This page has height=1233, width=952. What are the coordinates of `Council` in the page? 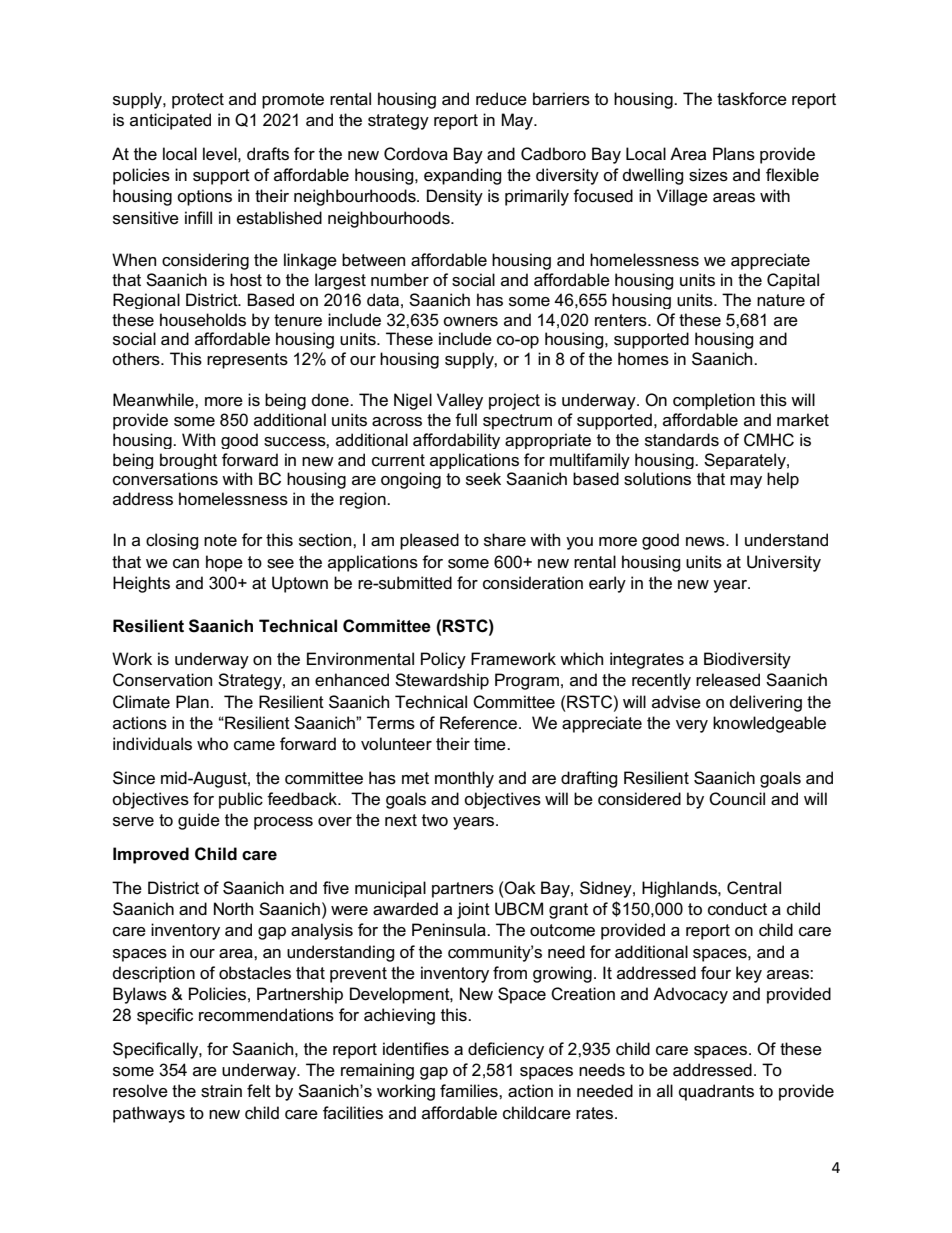 It's located at (737, 799).
